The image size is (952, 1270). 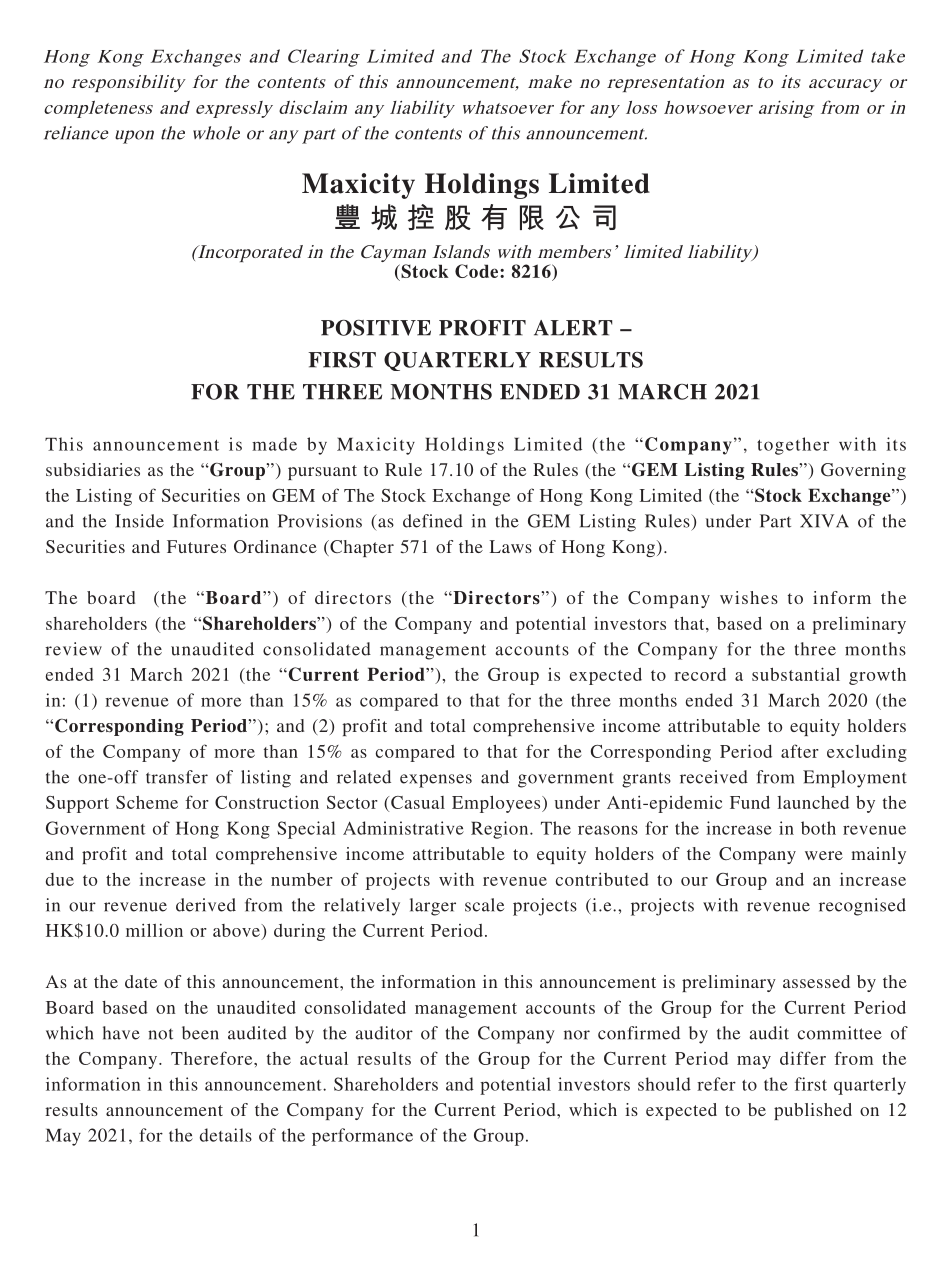 I want to click on expenses, so click(x=436, y=781).
